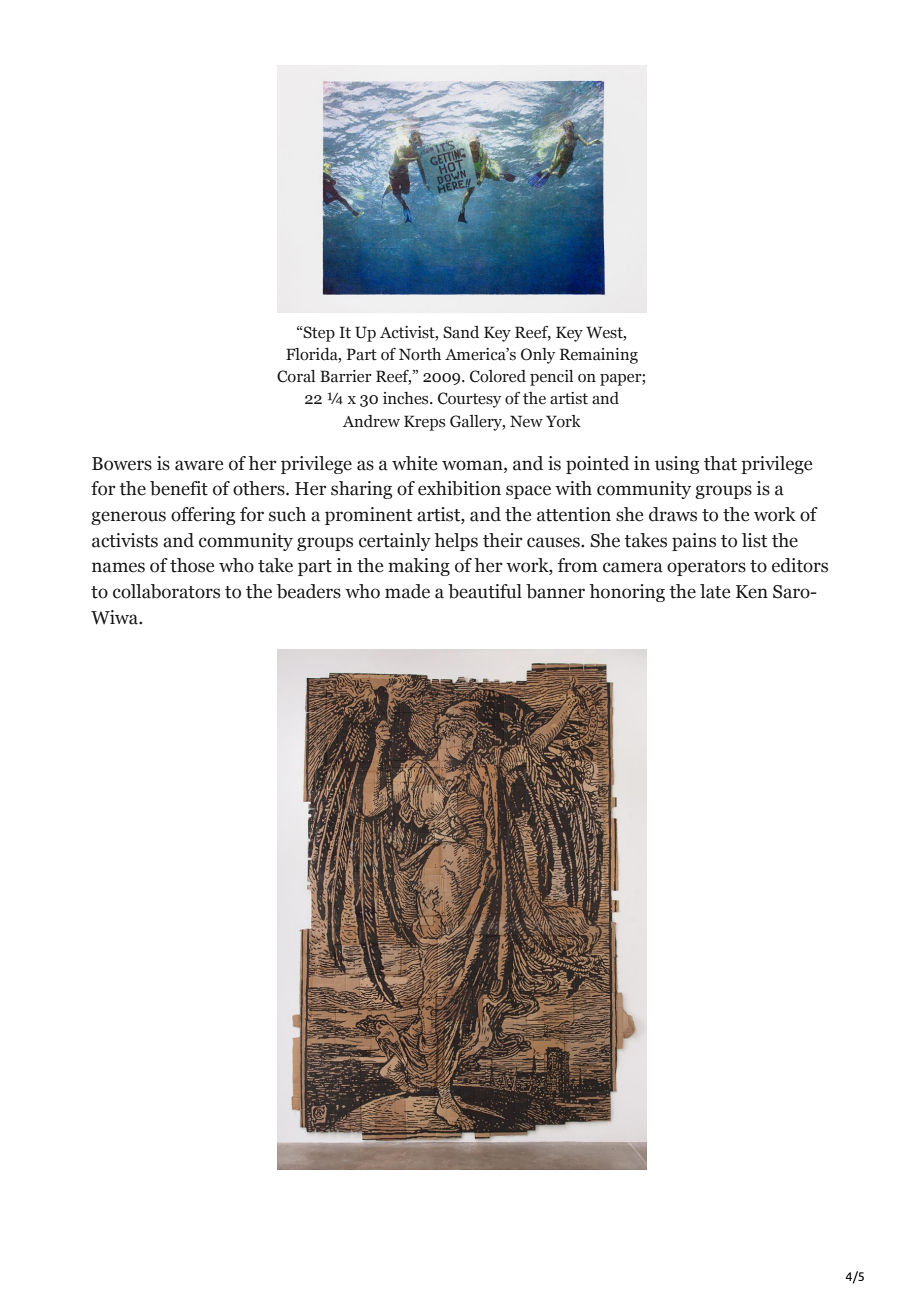  I want to click on Sand, so click(461, 332).
